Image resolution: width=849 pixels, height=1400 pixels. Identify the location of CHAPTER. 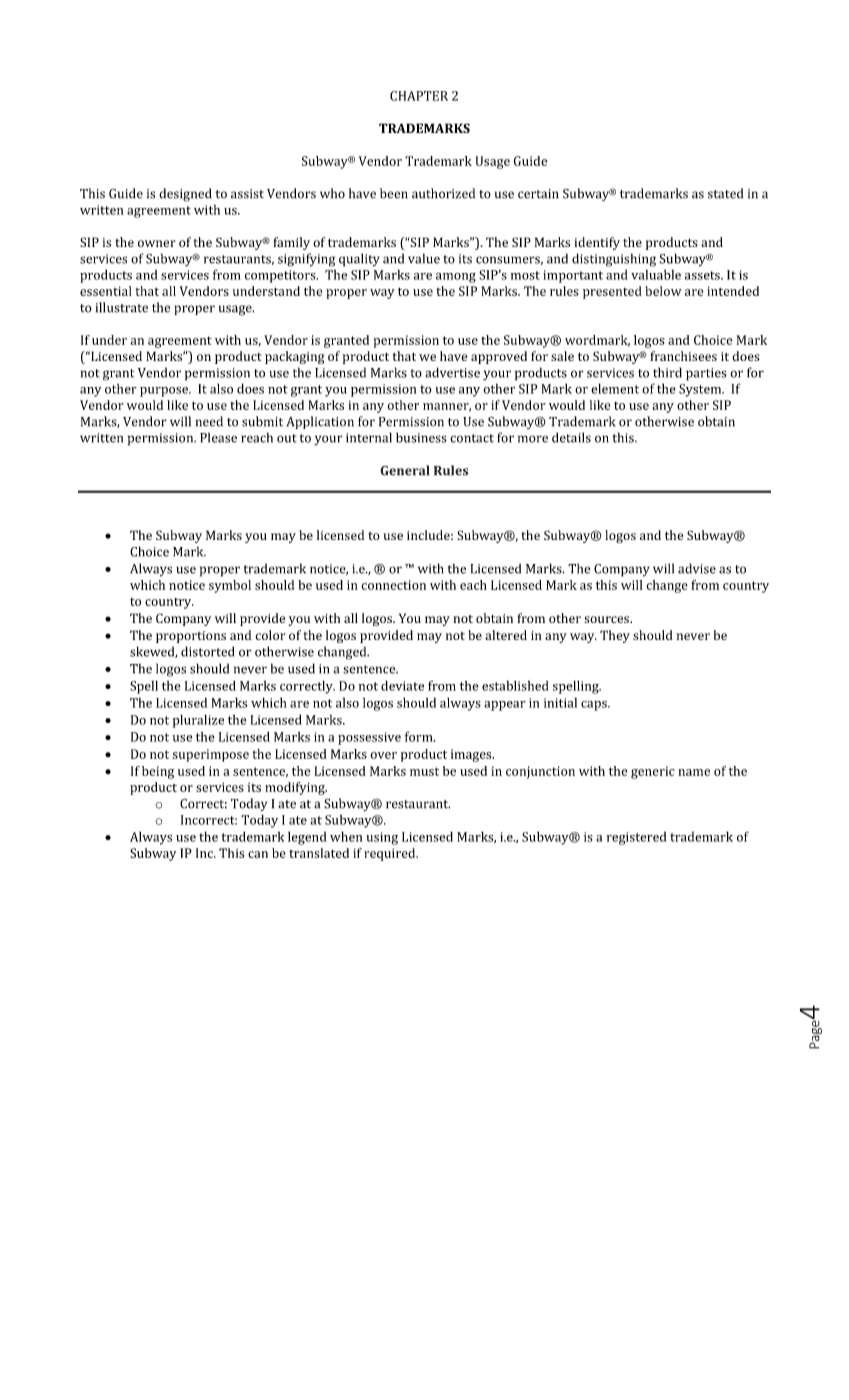
(419, 96).
